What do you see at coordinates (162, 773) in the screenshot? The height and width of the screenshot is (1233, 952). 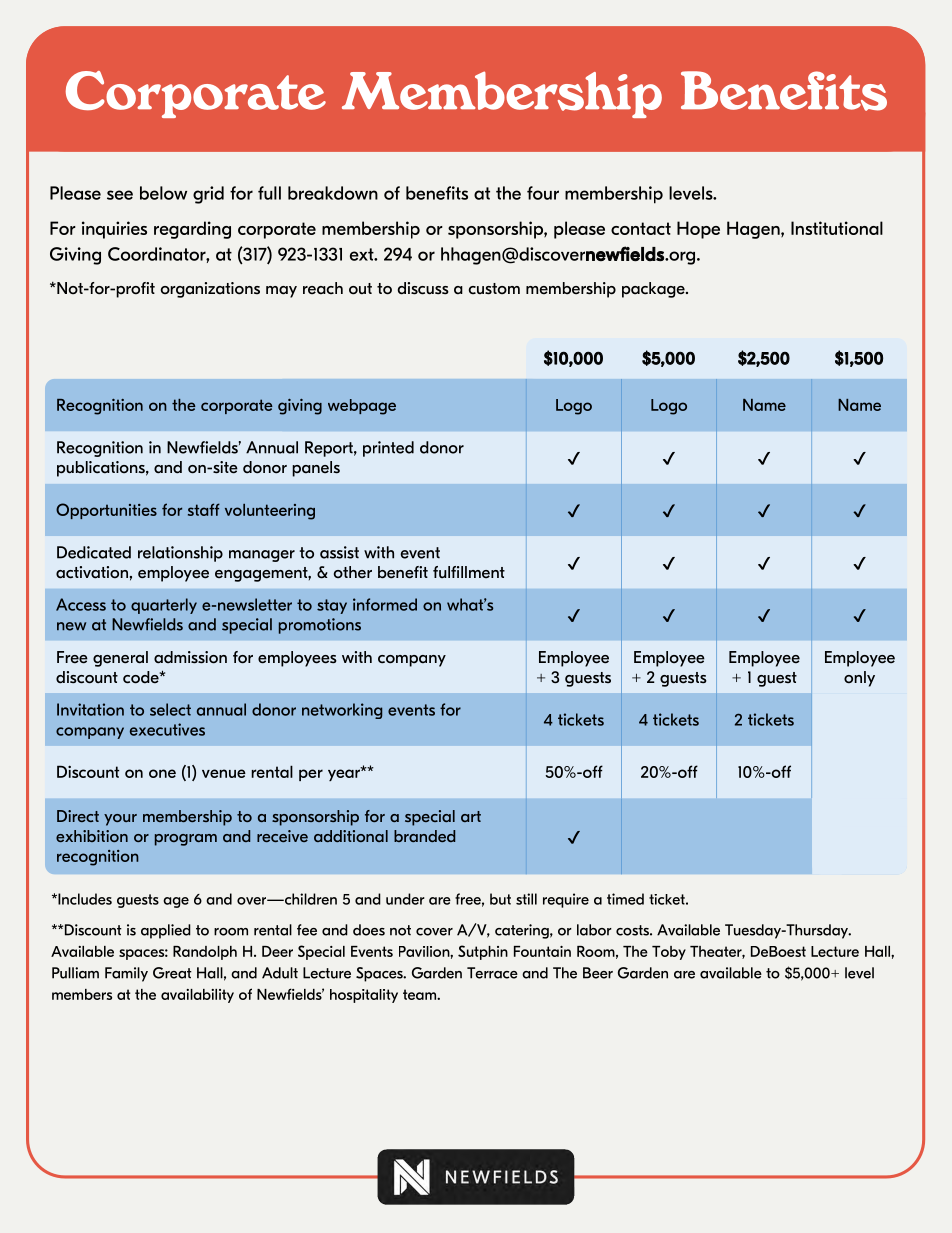 I see `one` at bounding box center [162, 773].
